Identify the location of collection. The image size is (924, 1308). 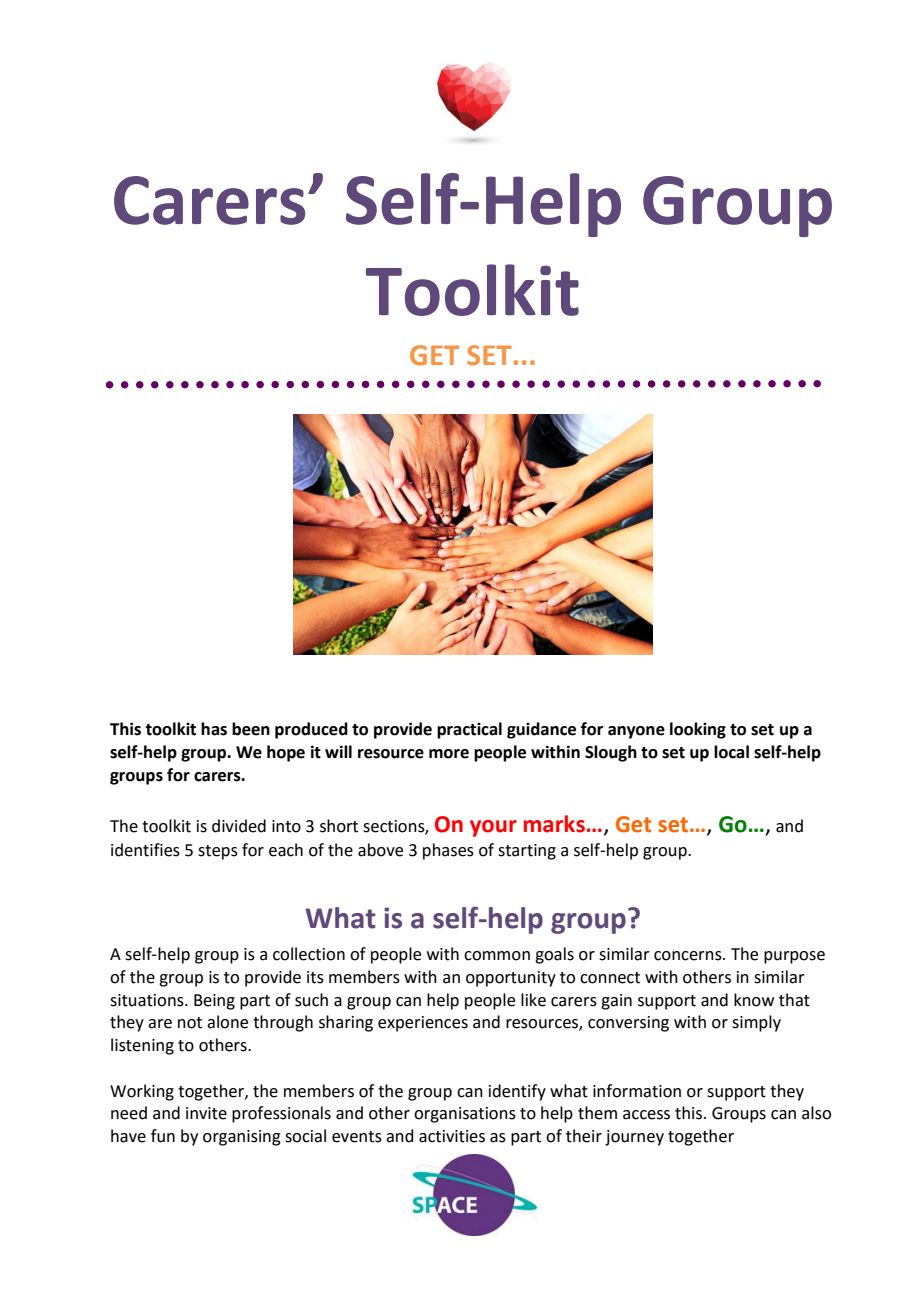
(309, 954).
